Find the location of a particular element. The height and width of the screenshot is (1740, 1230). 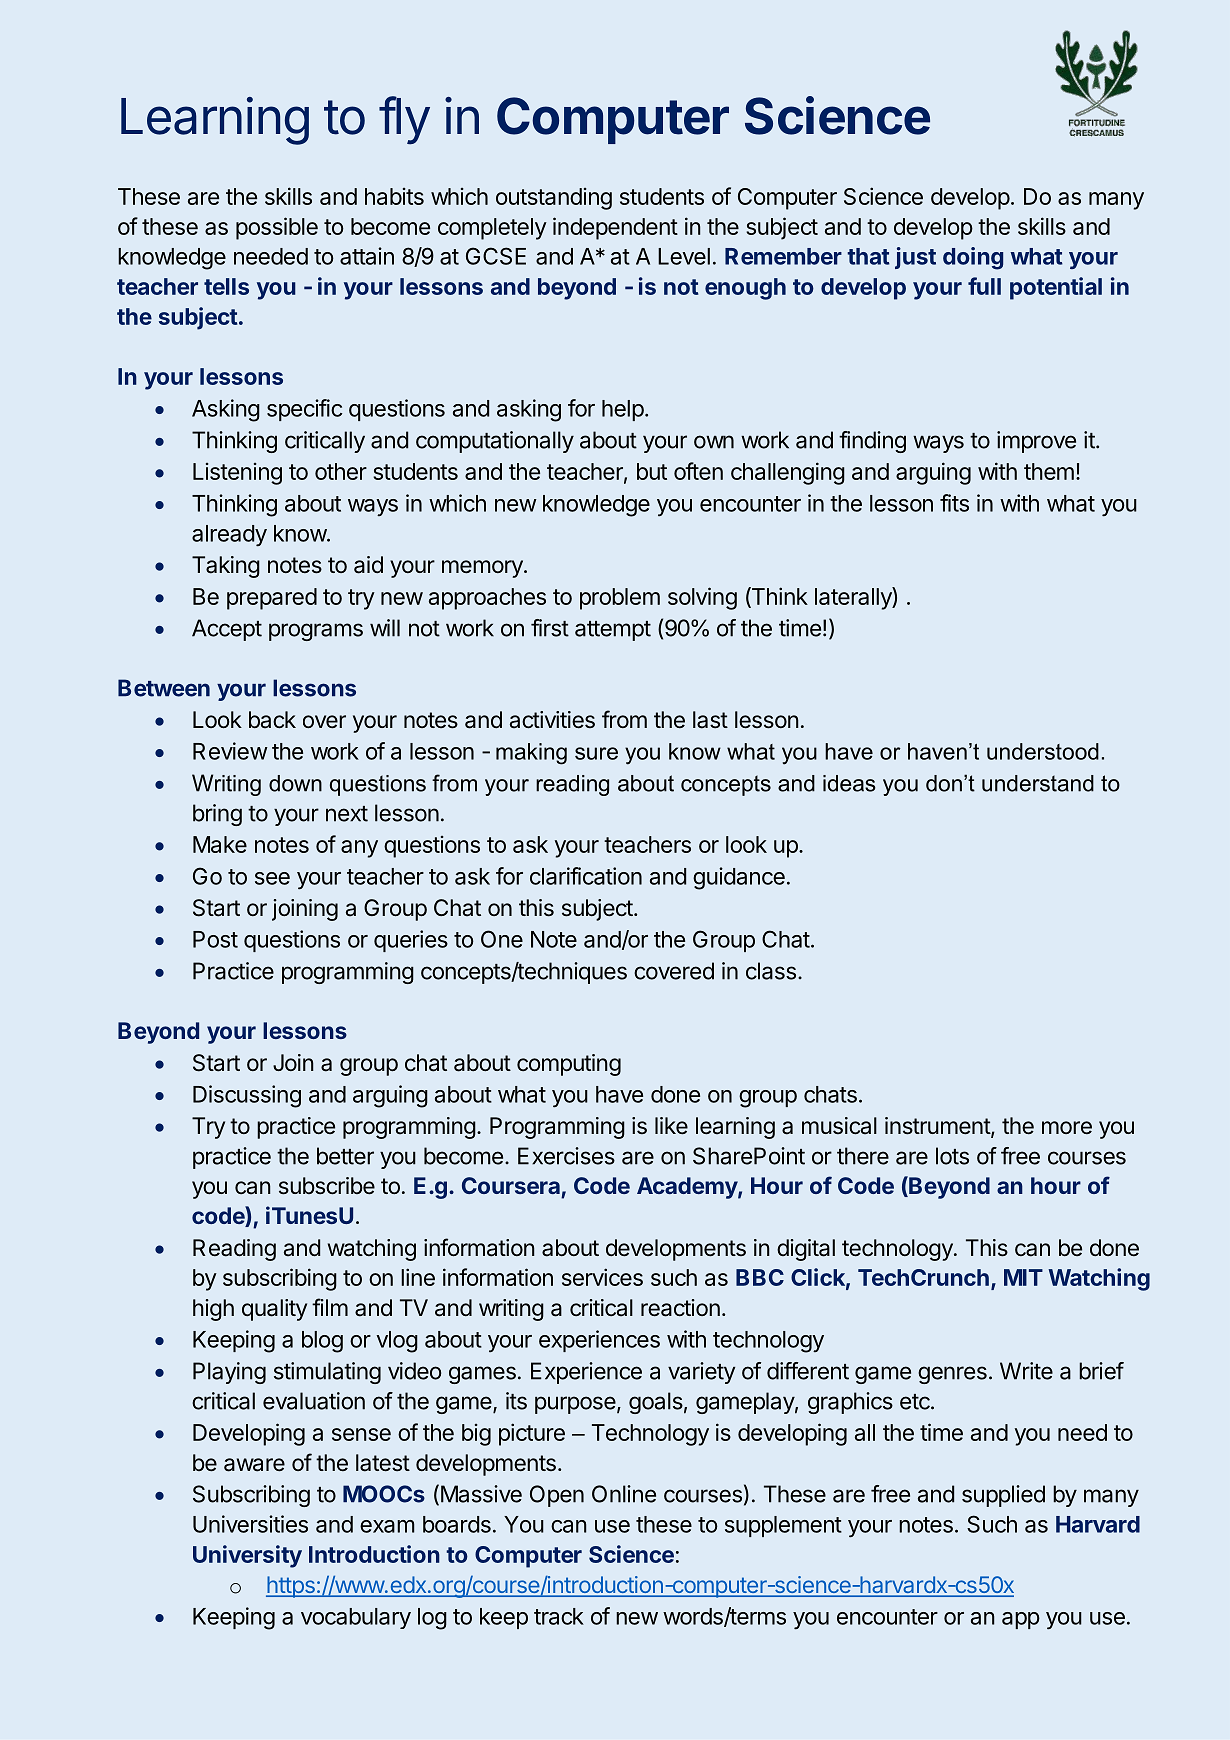

possible is located at coordinates (277, 228).
